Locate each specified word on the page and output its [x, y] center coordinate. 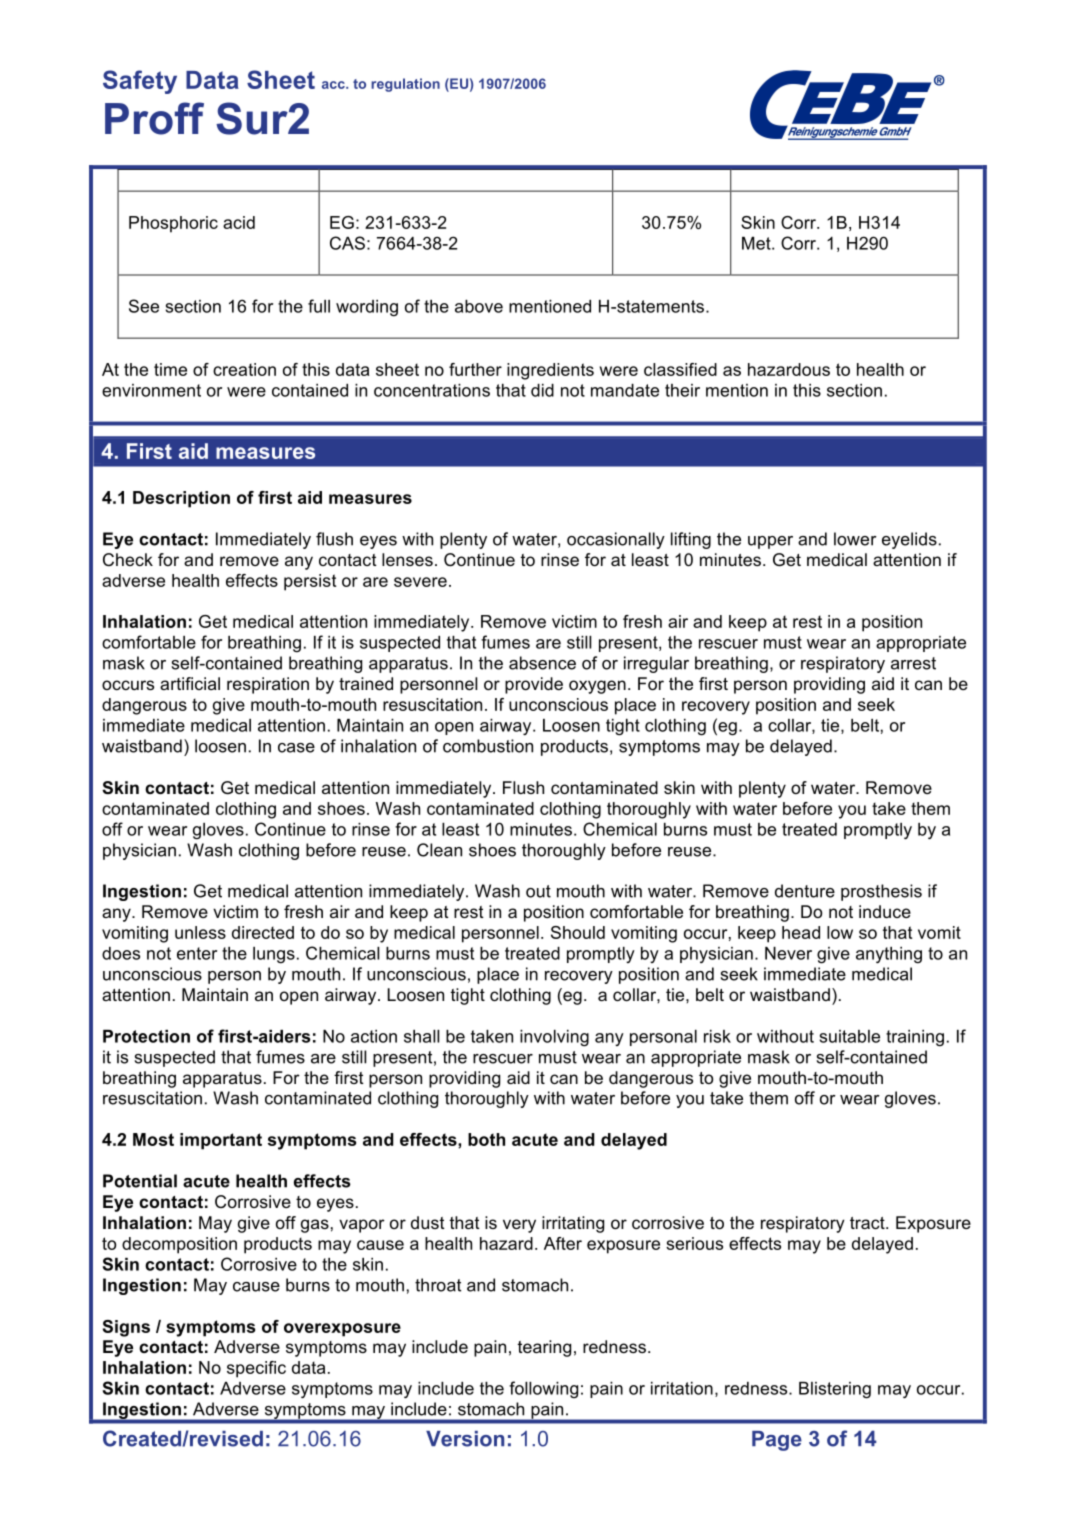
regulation [405, 85]
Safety [140, 82]
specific [256, 1369]
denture [805, 891]
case [296, 748]
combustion [488, 746]
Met [757, 243]
